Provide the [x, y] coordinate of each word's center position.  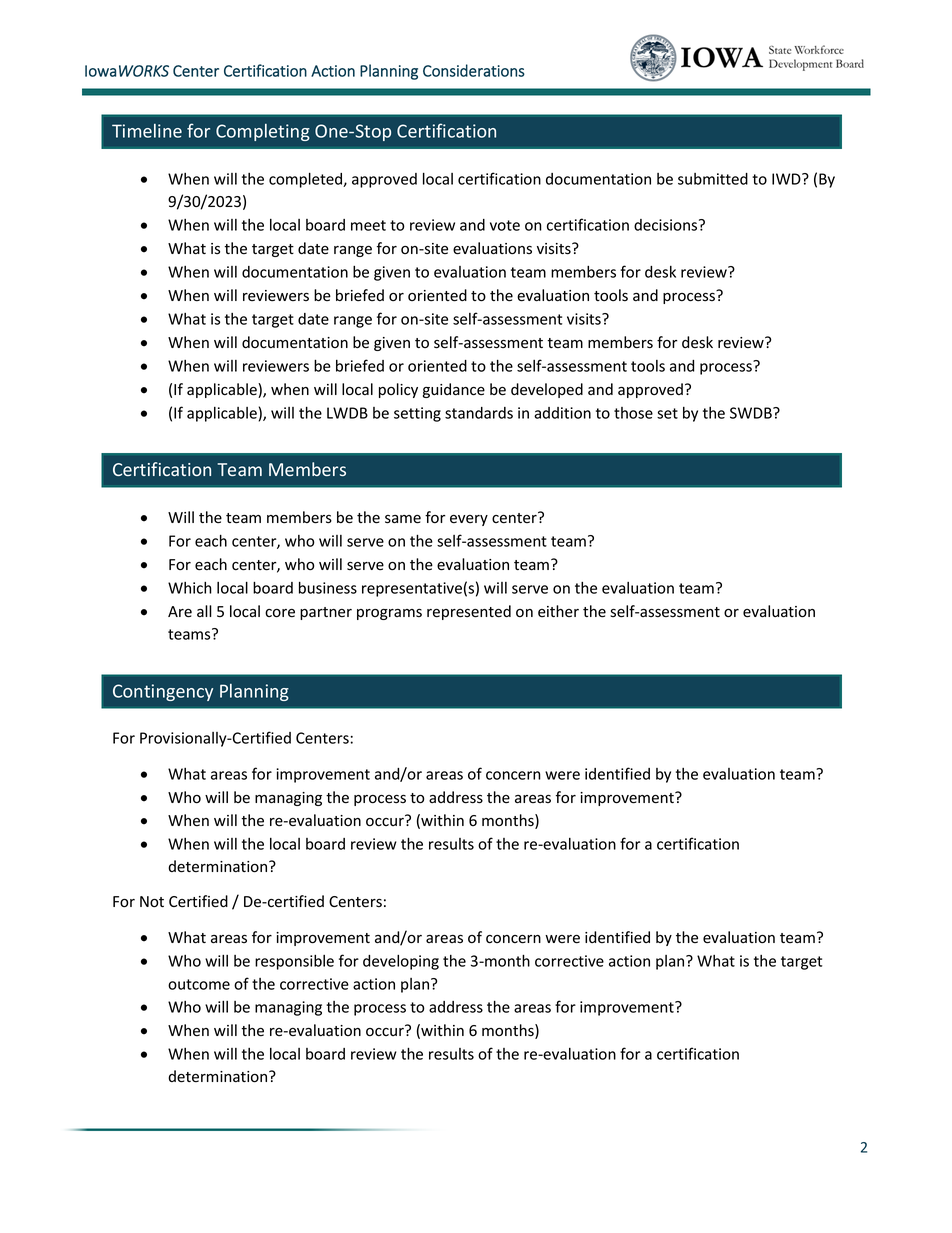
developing [401, 962]
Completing [263, 132]
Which [190, 588]
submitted [713, 179]
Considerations [474, 70]
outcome [199, 984]
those [633, 413]
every [469, 520]
